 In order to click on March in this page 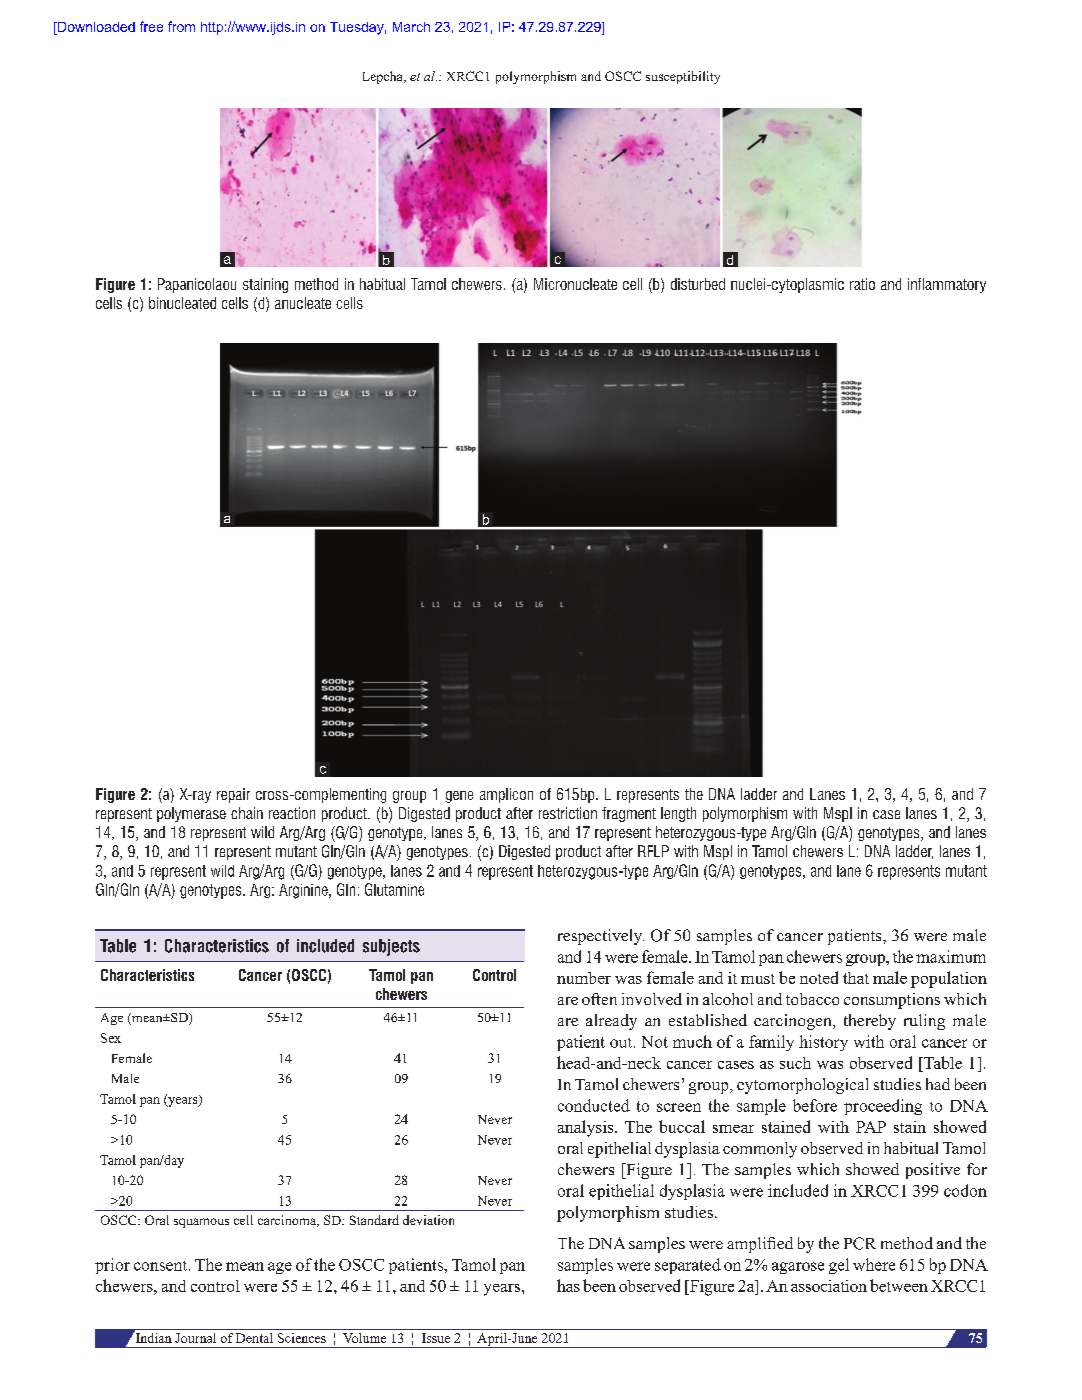, I will do `click(411, 27)`.
